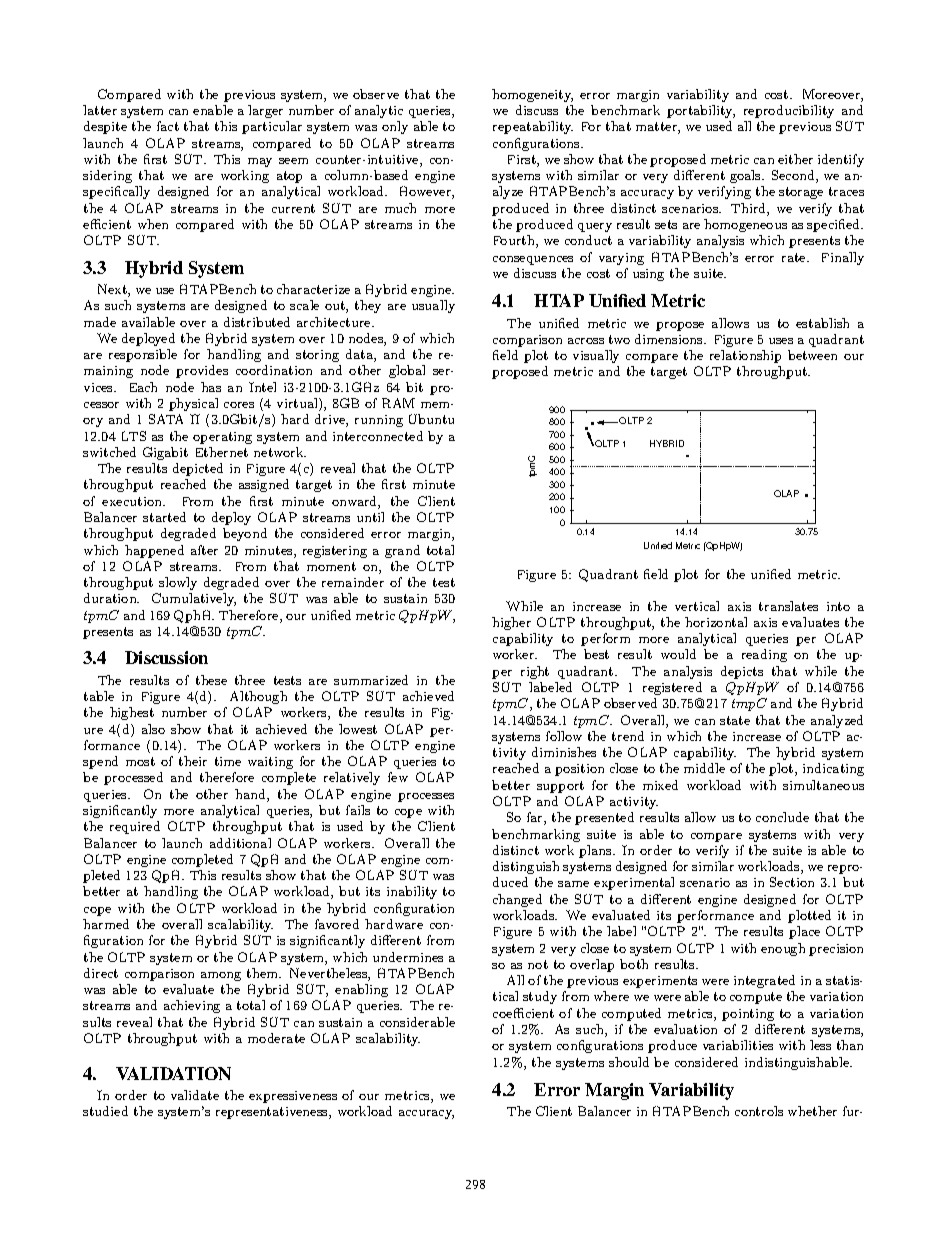 This image has width=952, height=1233. Describe the element at coordinates (240, 843) in the image. I see `additional` at that location.
